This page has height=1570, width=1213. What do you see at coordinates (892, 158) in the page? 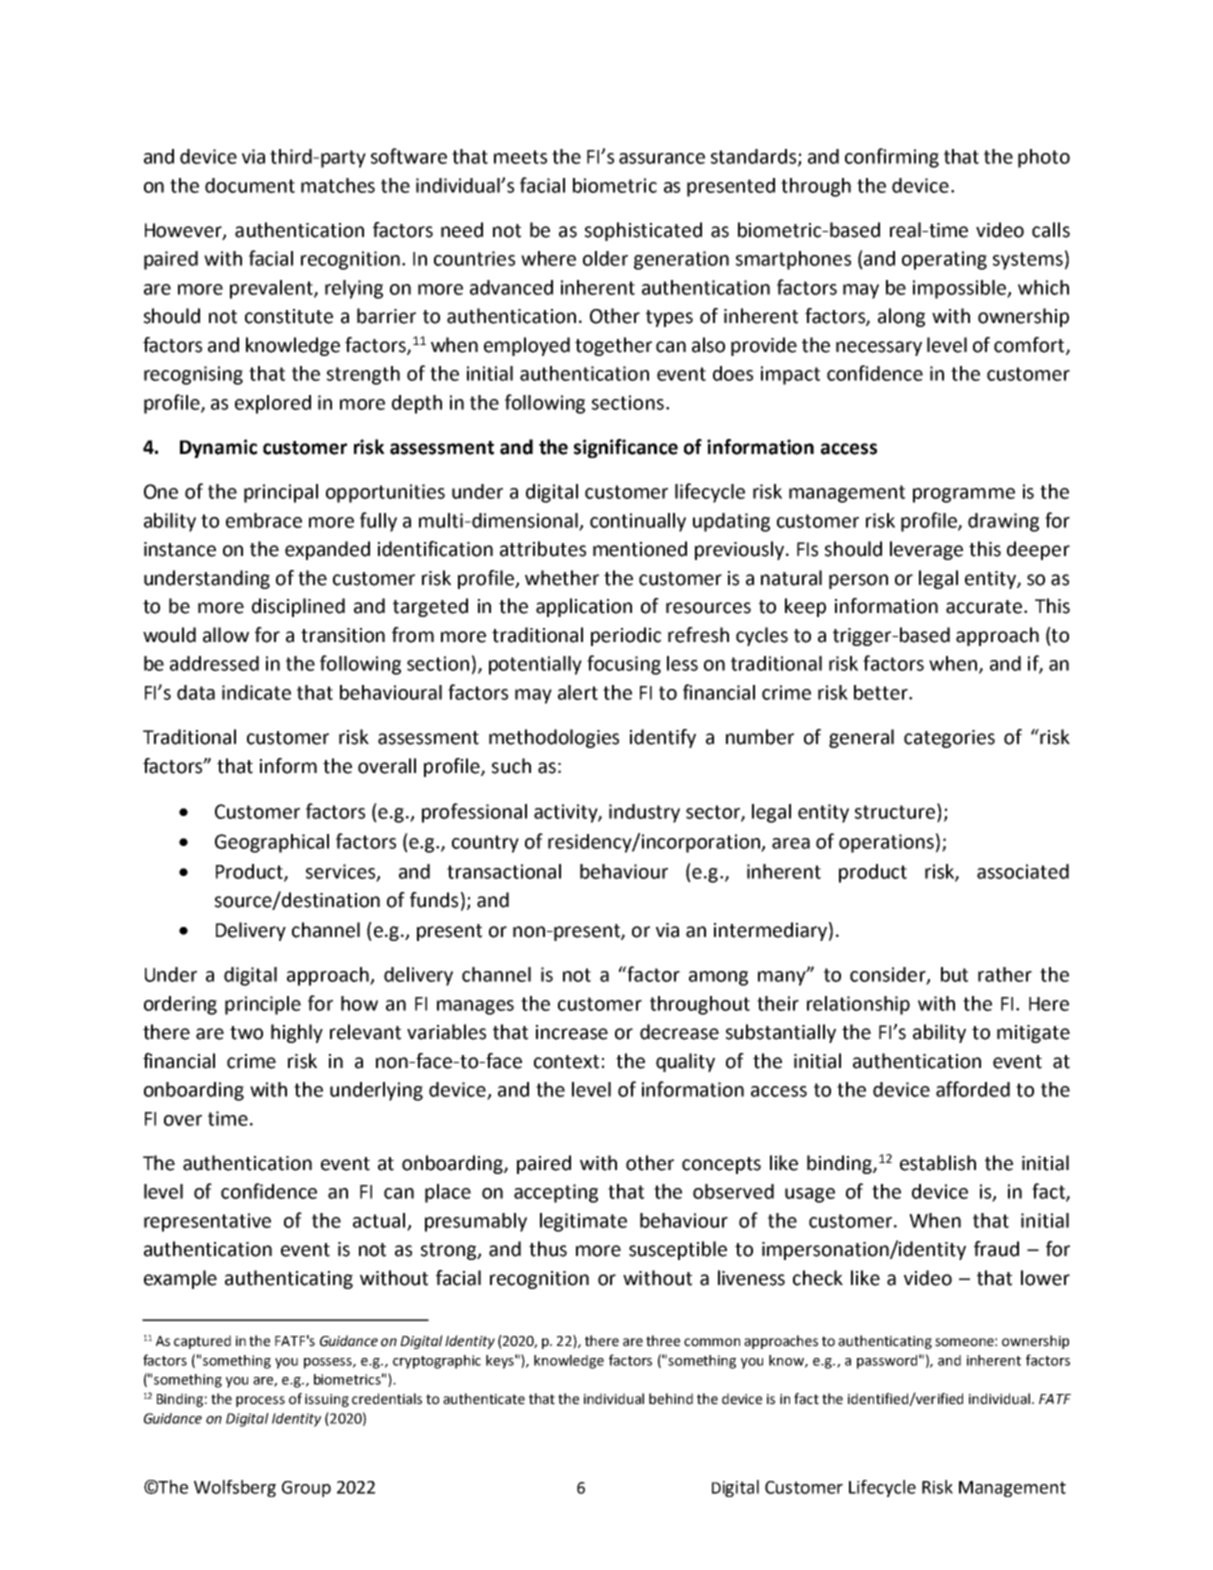
I see `confirming` at bounding box center [892, 158].
